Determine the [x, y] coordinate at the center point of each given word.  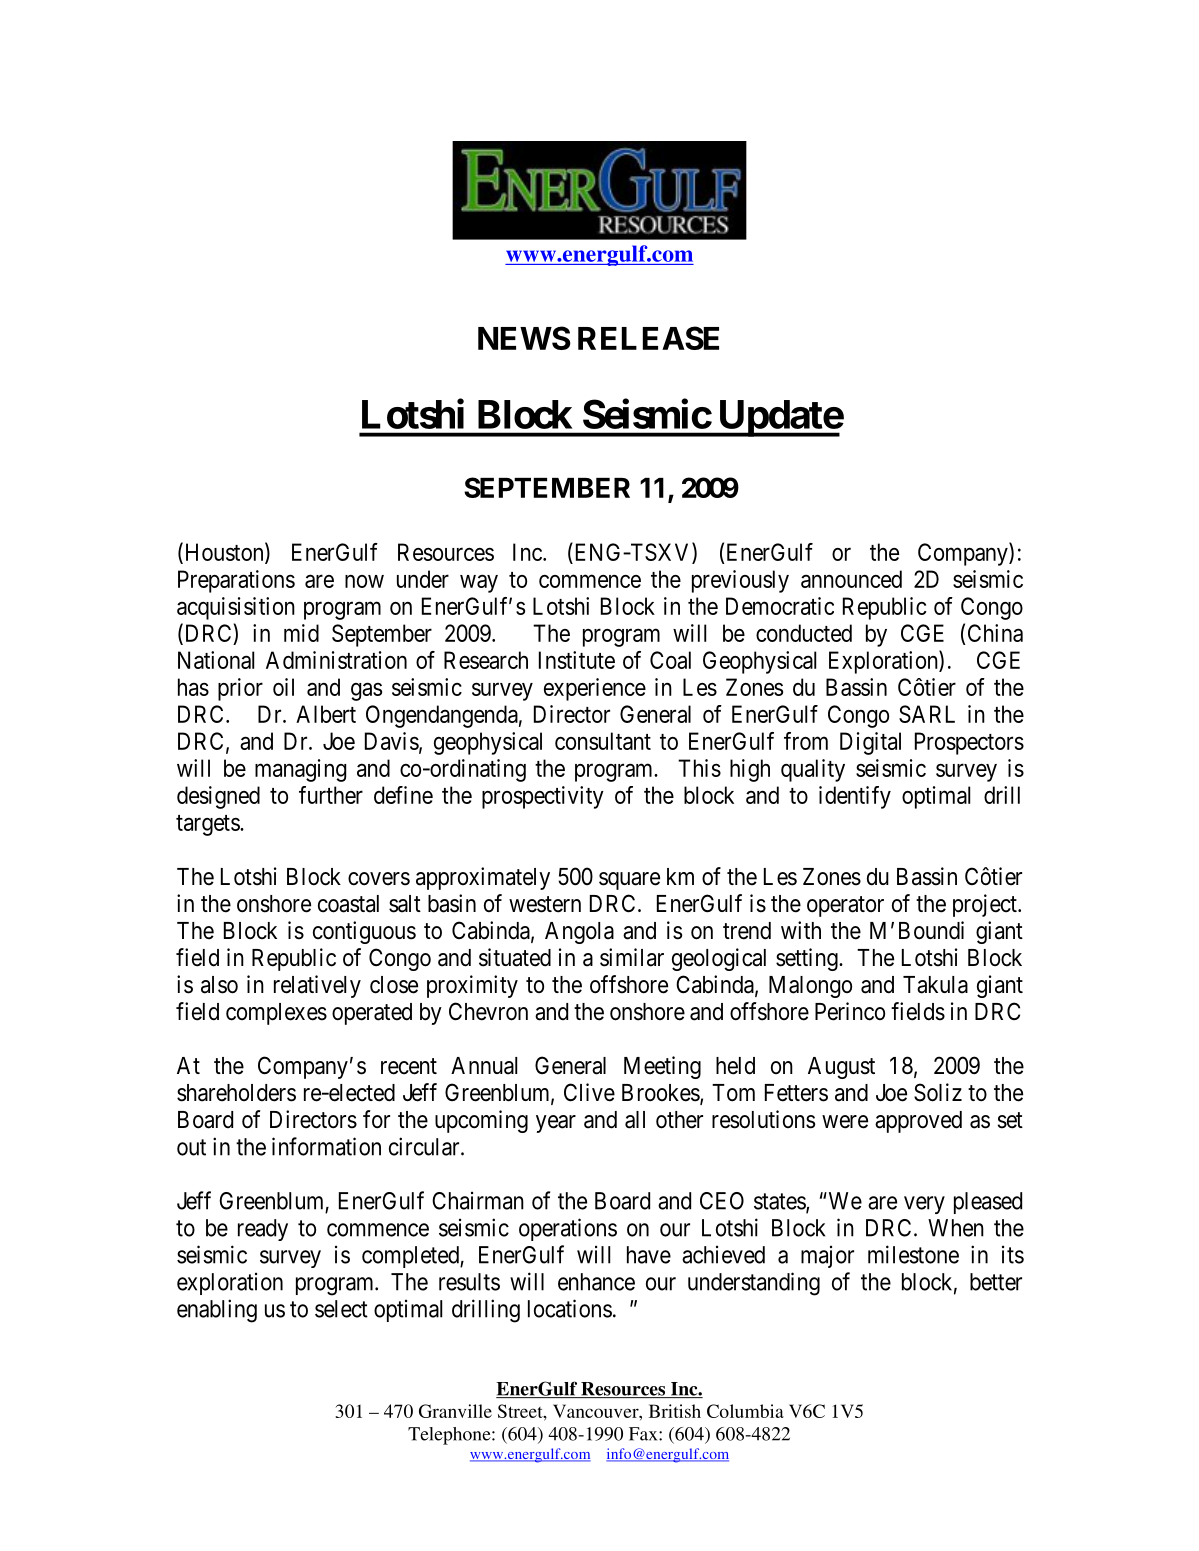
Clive [589, 1092]
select [341, 1309]
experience [595, 689]
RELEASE [648, 338]
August [841, 1068]
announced [851, 579]
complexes [276, 1014]
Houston [224, 553]
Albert [326, 714]
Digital [870, 743]
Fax [644, 1434]
